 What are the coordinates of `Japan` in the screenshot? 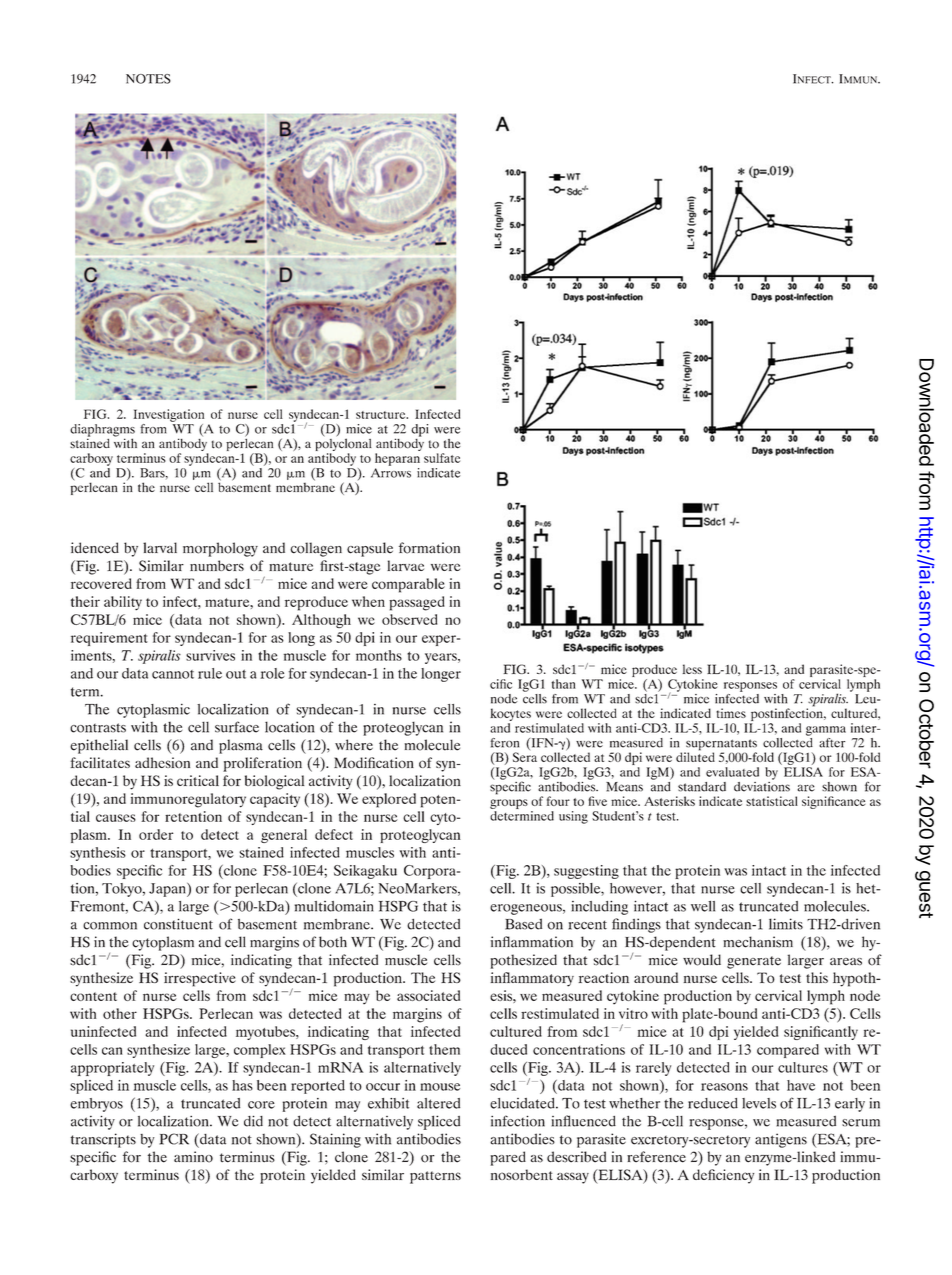 It's located at (168, 890).
